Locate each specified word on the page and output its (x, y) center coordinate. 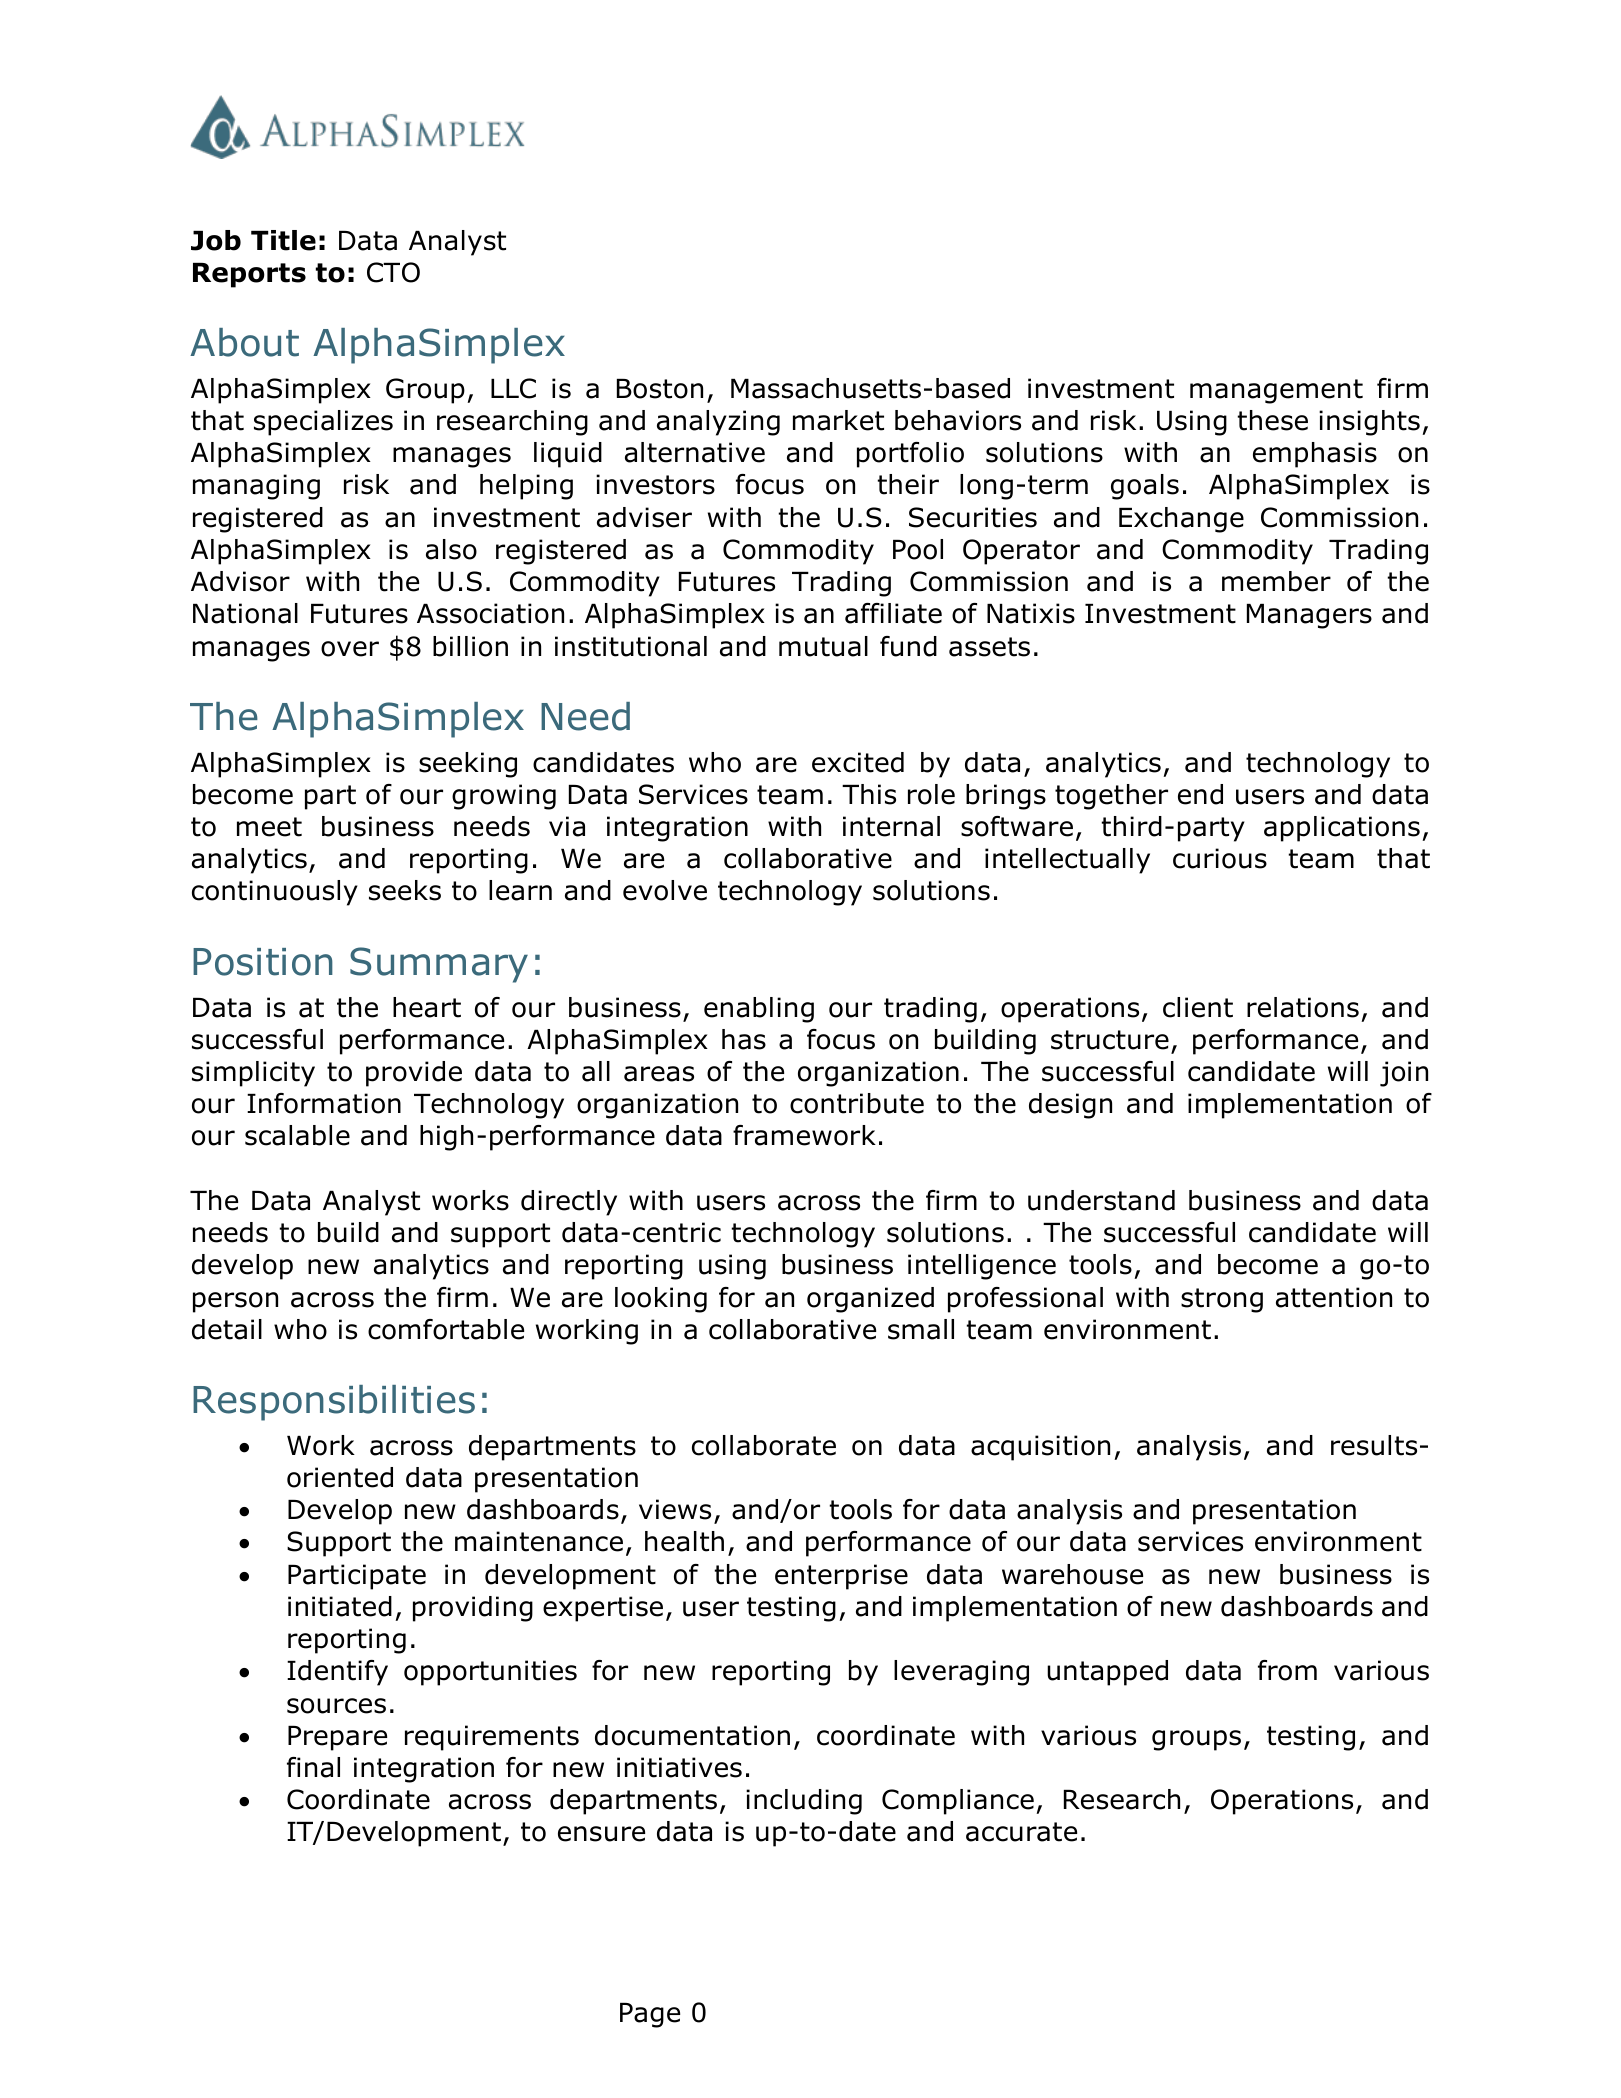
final (313, 1767)
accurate (1021, 1832)
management (1276, 391)
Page (650, 2015)
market (838, 420)
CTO (393, 272)
